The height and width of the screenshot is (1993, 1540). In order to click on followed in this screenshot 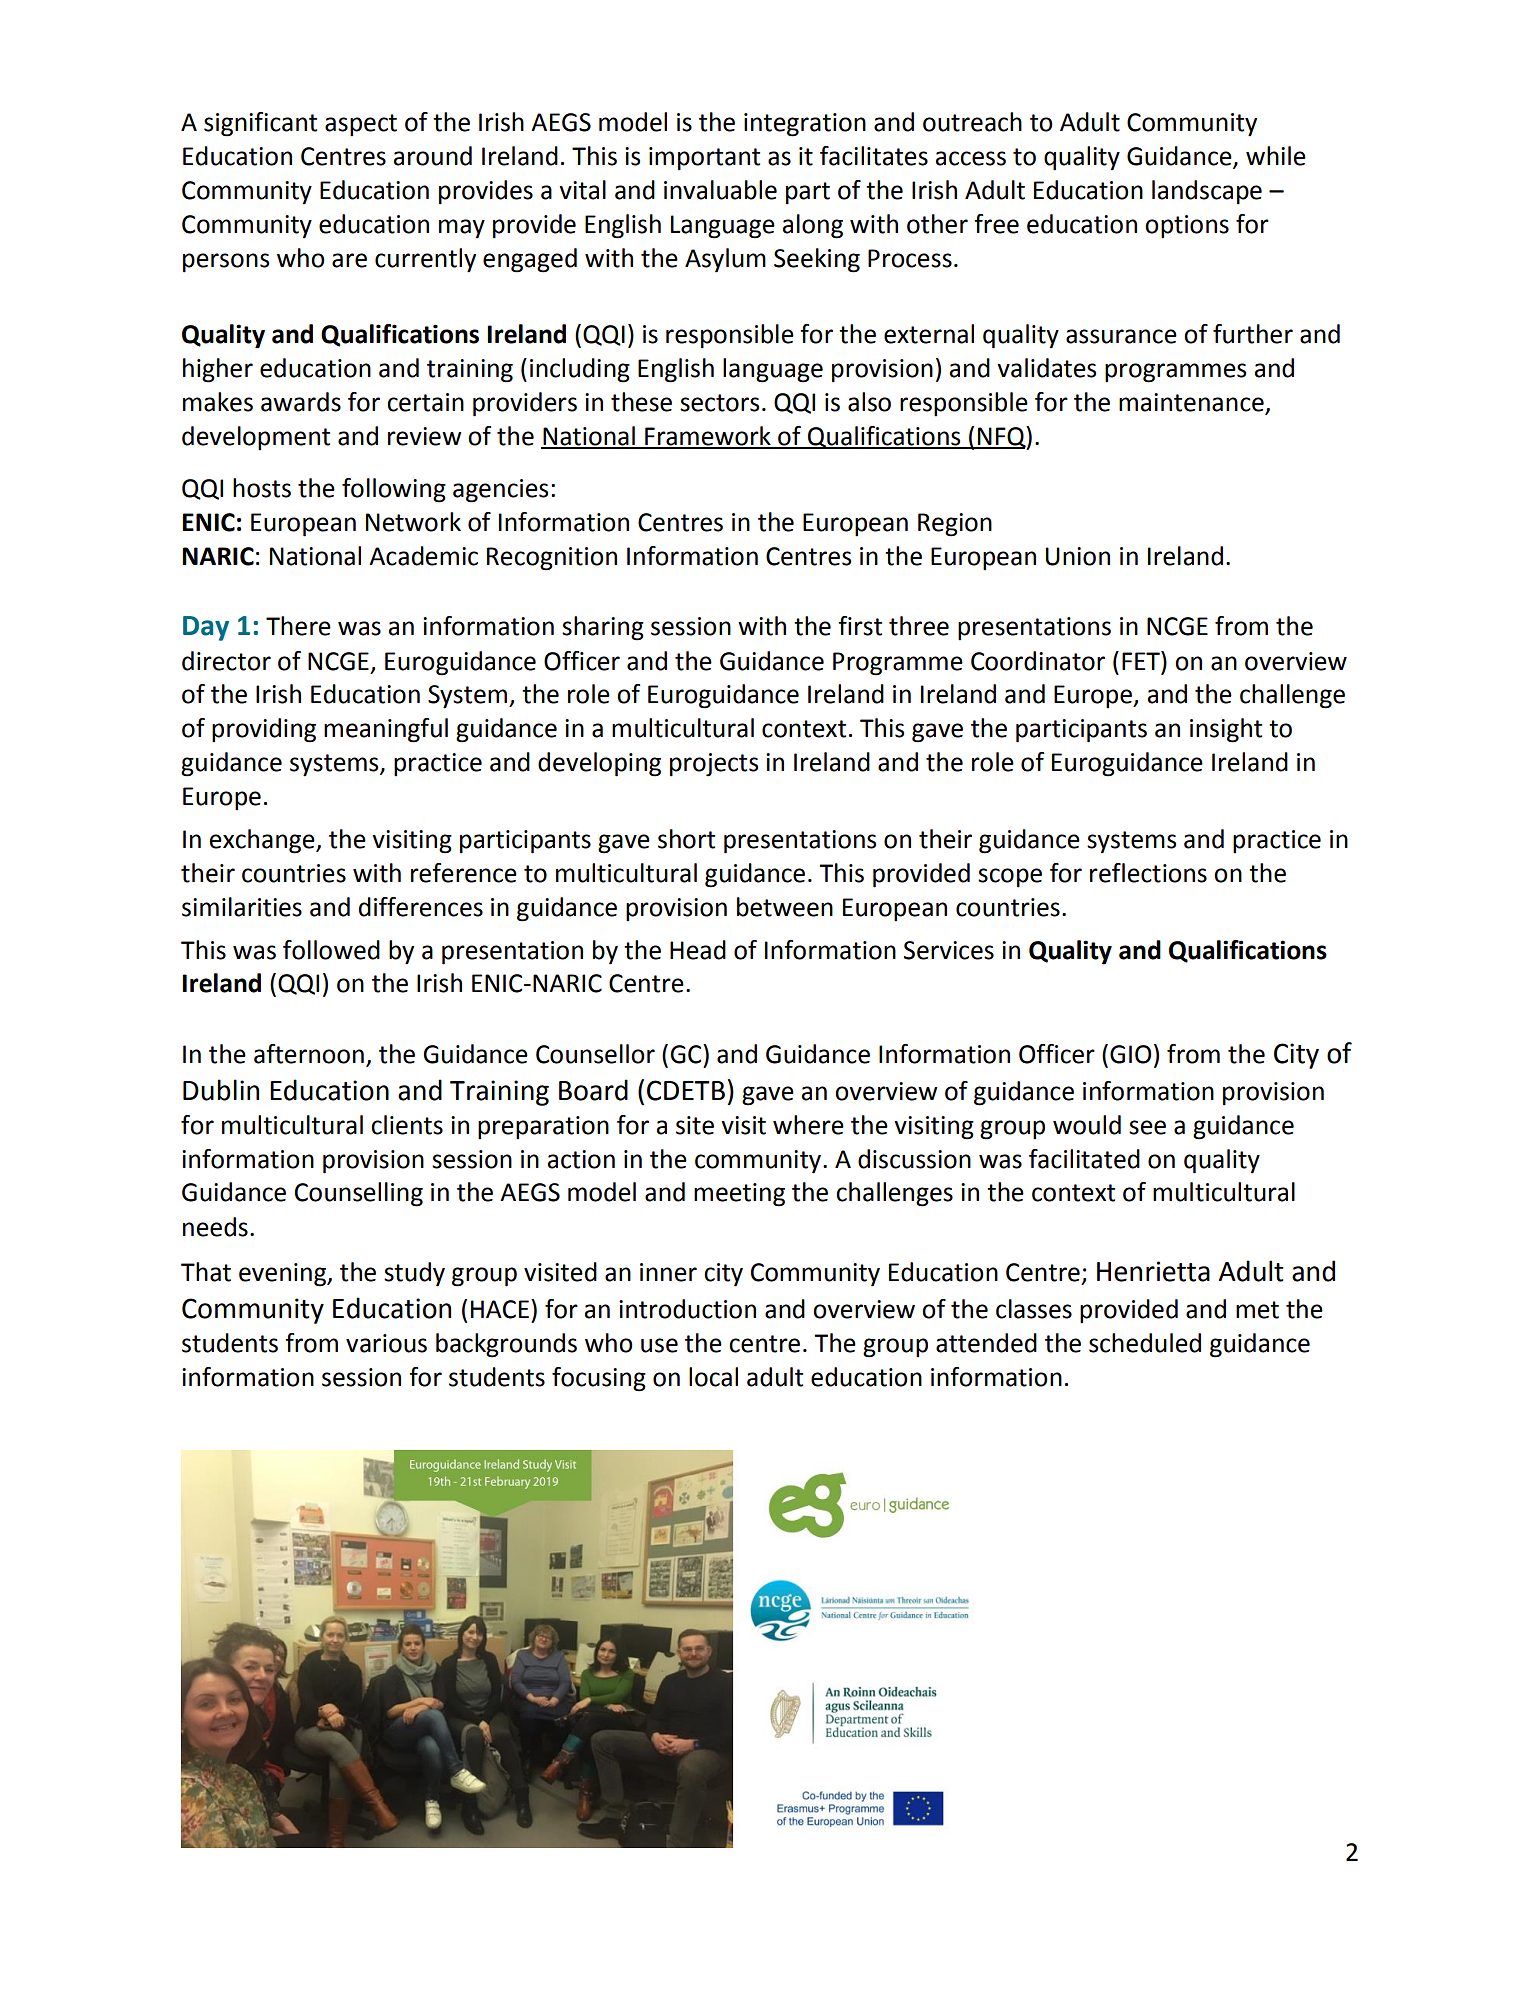, I will do `click(331, 950)`.
